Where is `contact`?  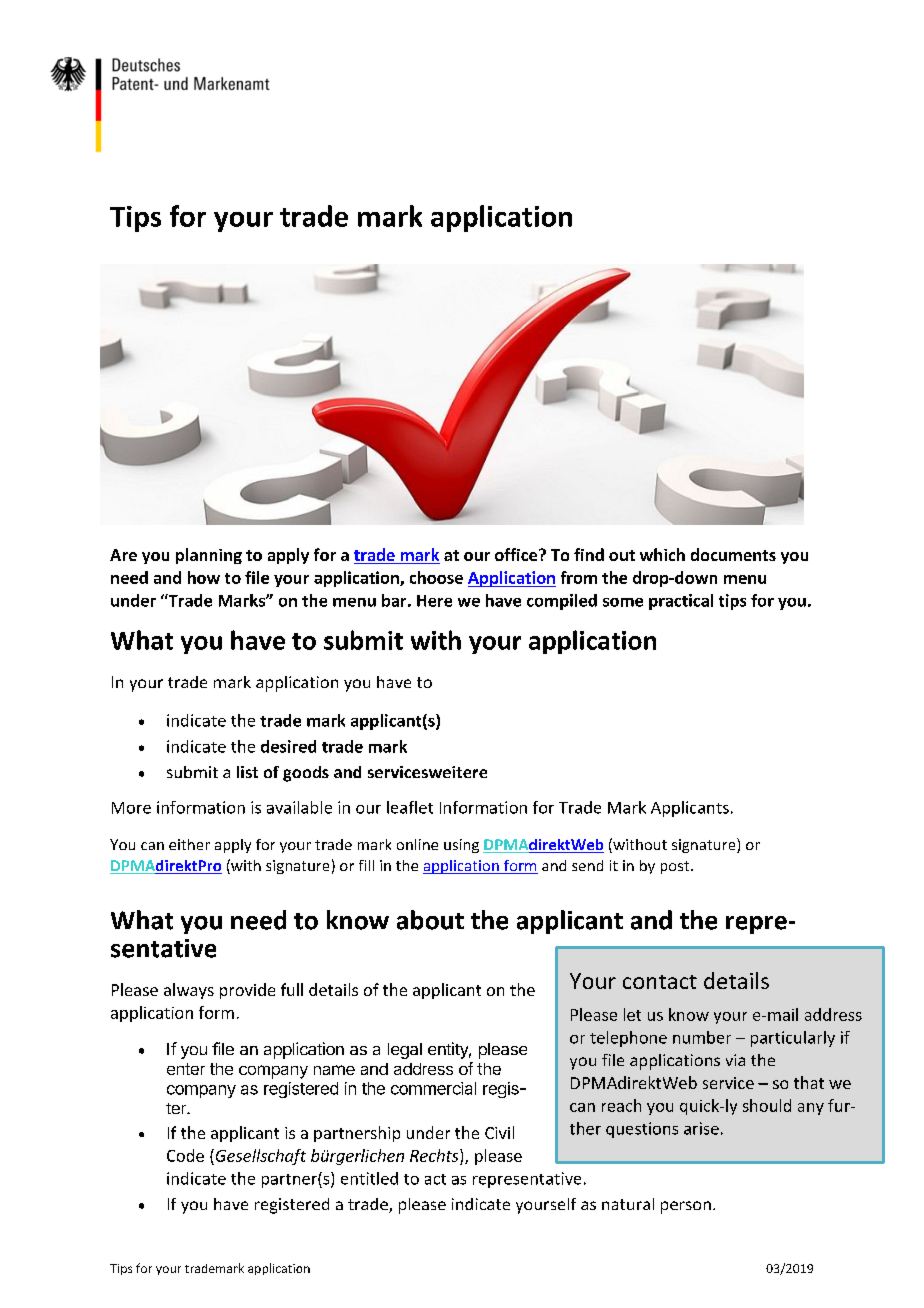
contact is located at coordinates (660, 982).
